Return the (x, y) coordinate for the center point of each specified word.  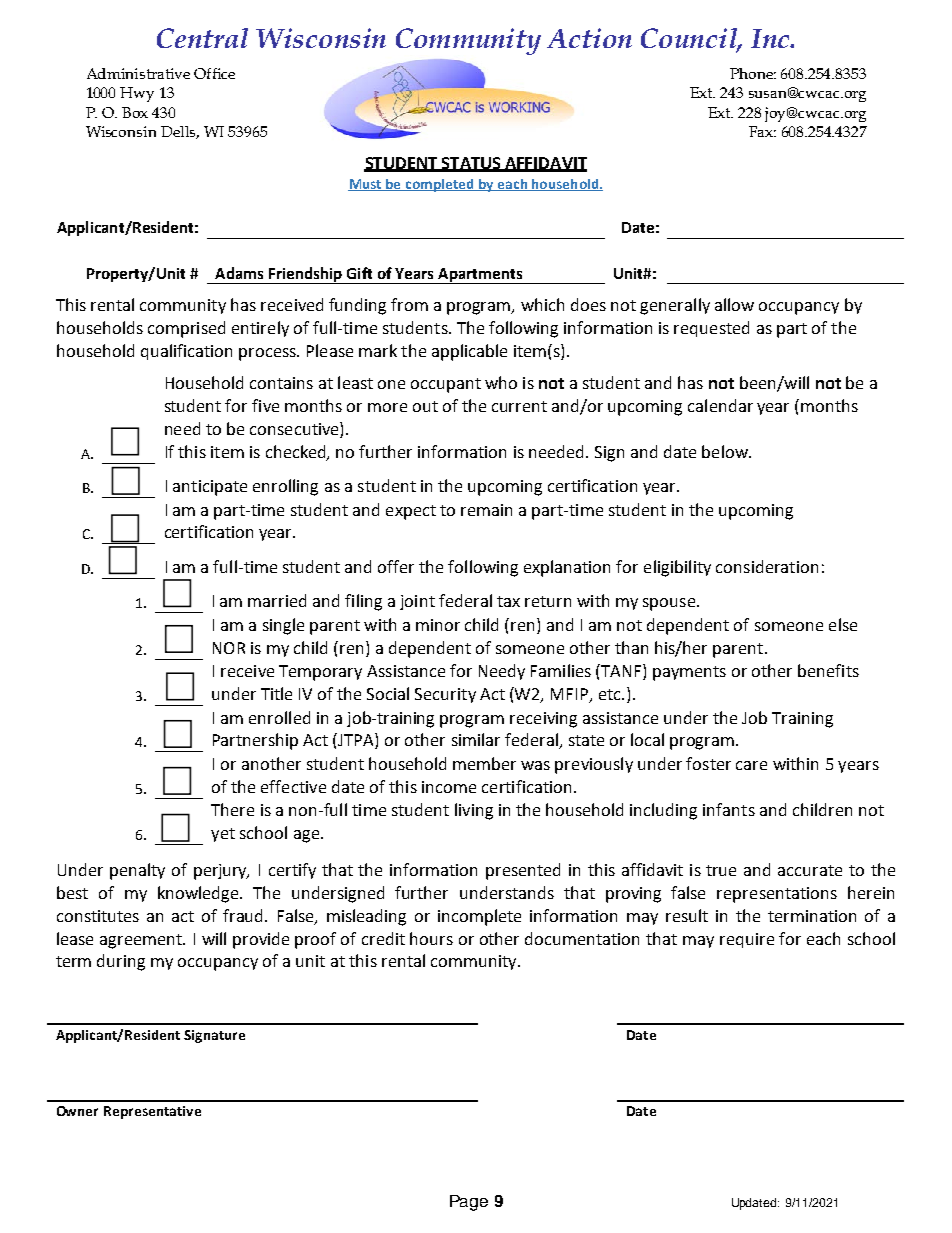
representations (777, 895)
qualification (186, 352)
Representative (152, 1112)
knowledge (199, 894)
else (843, 624)
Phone (753, 73)
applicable (469, 352)
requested (711, 329)
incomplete (479, 917)
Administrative (138, 73)
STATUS (471, 164)
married (277, 600)
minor (438, 625)
